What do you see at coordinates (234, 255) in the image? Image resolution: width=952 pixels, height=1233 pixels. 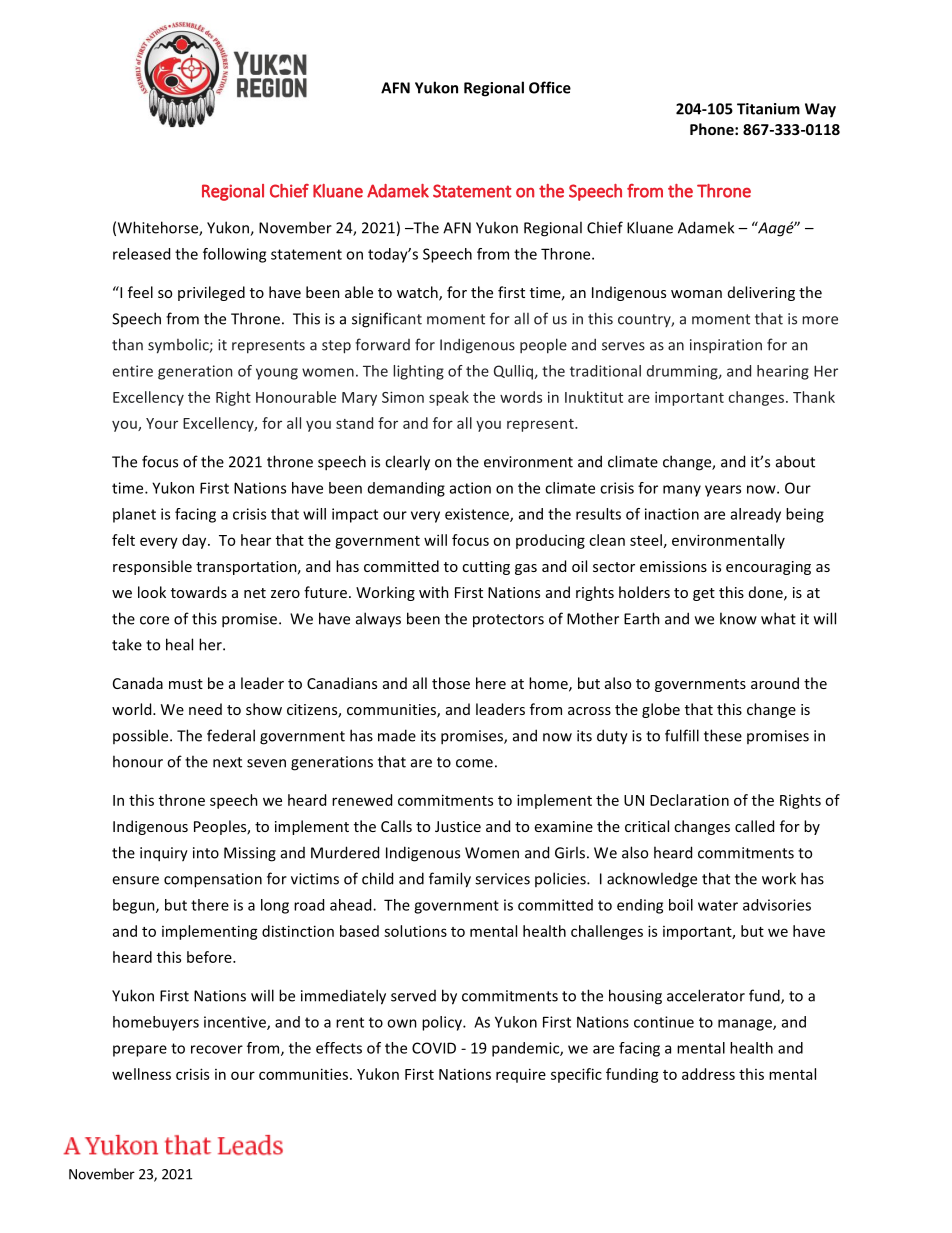 I see `following` at bounding box center [234, 255].
